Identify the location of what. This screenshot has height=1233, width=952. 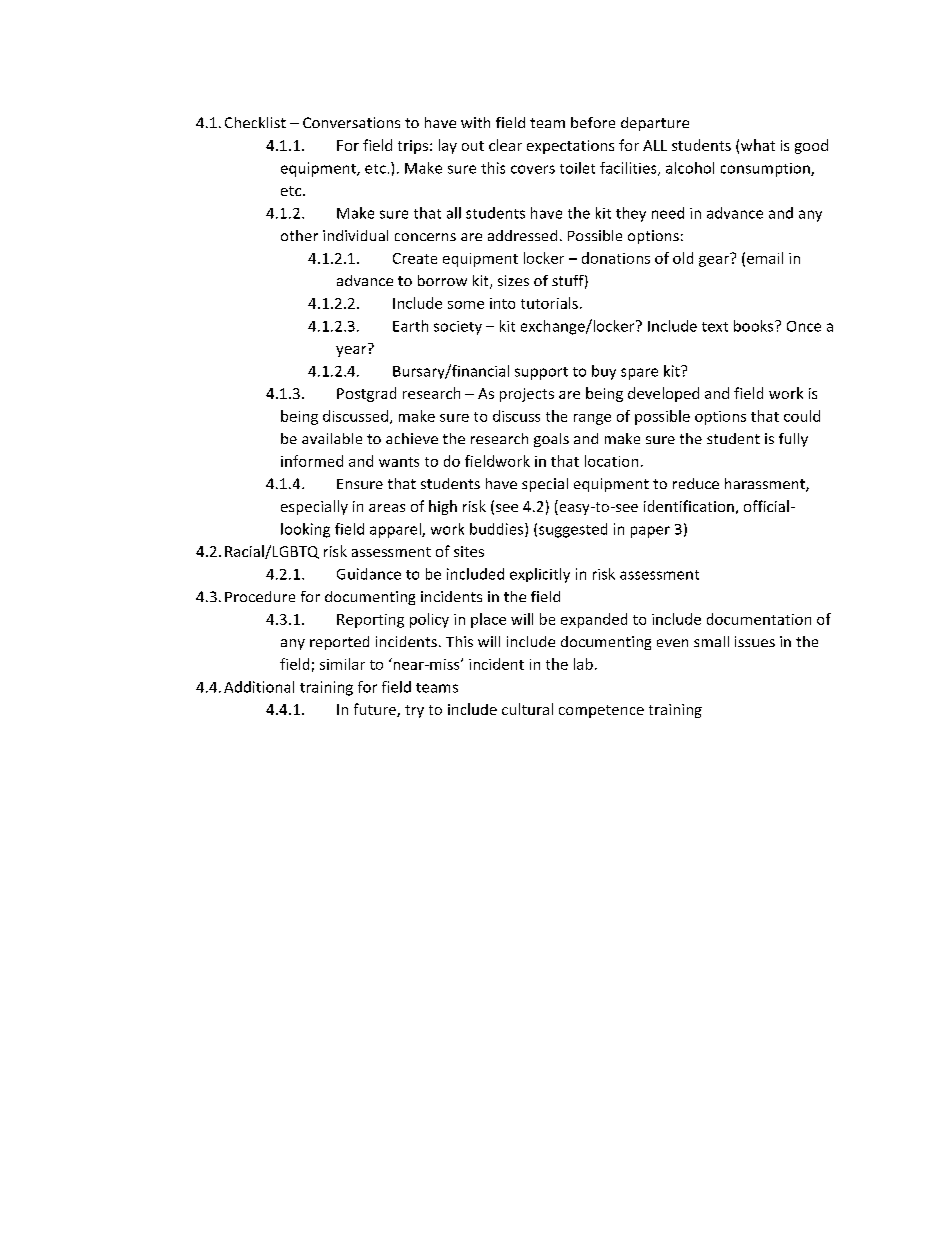
(758, 145).
